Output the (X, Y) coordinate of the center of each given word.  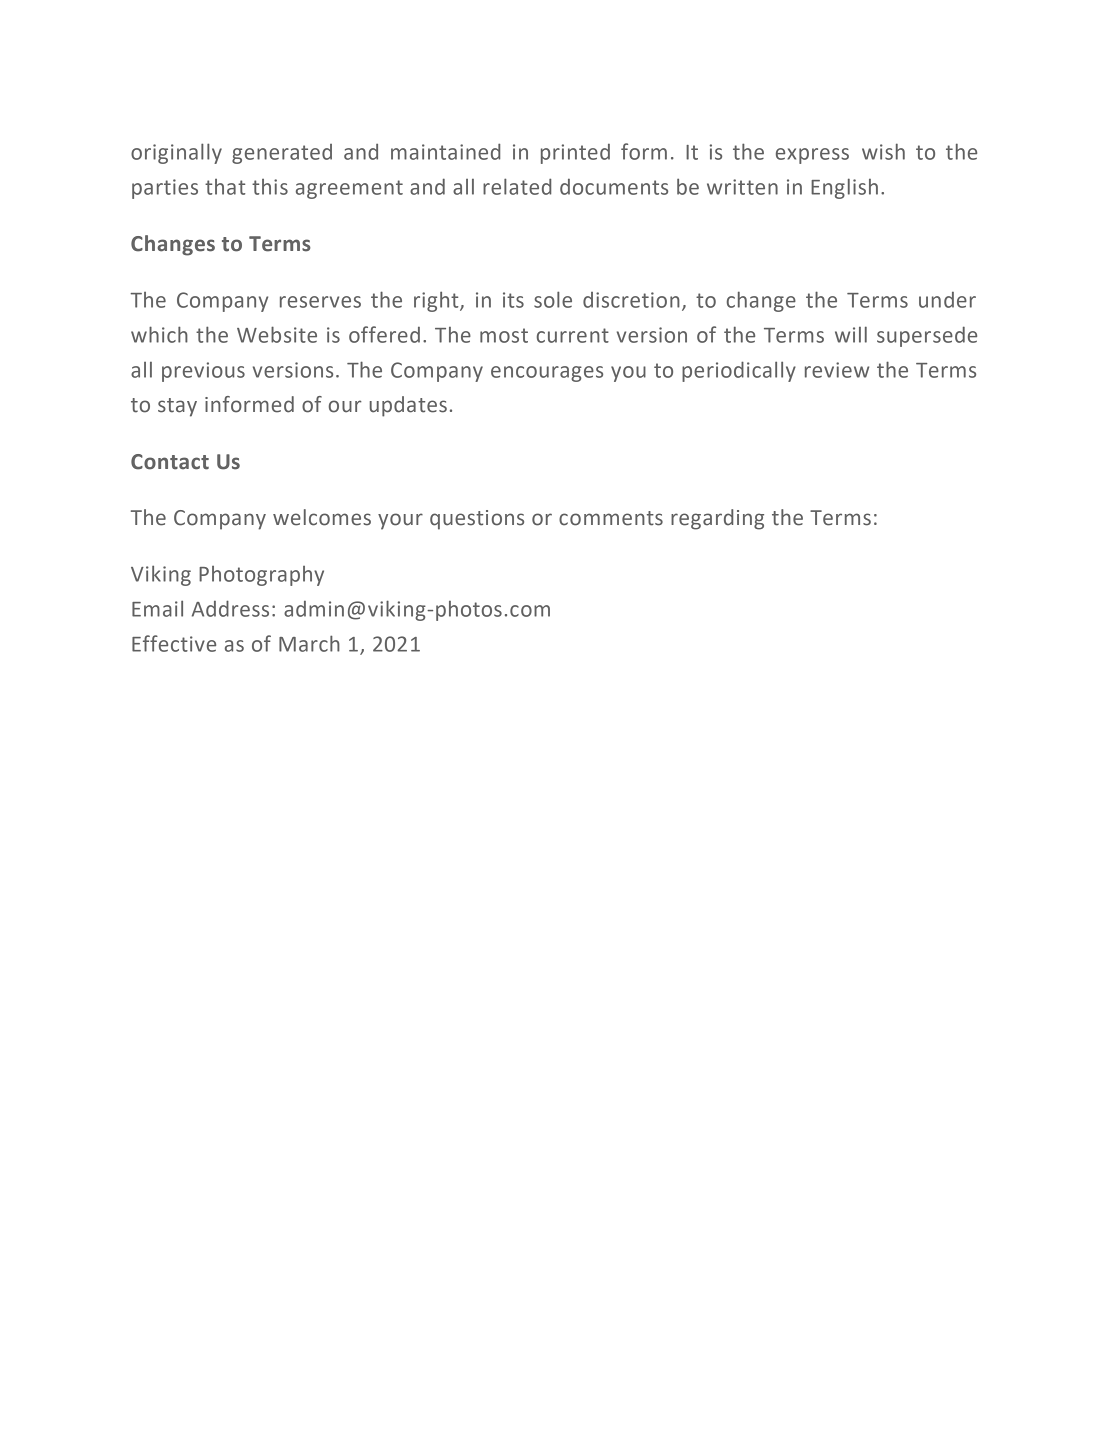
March (309, 643)
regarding (717, 519)
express (812, 156)
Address (230, 608)
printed (575, 154)
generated (282, 154)
